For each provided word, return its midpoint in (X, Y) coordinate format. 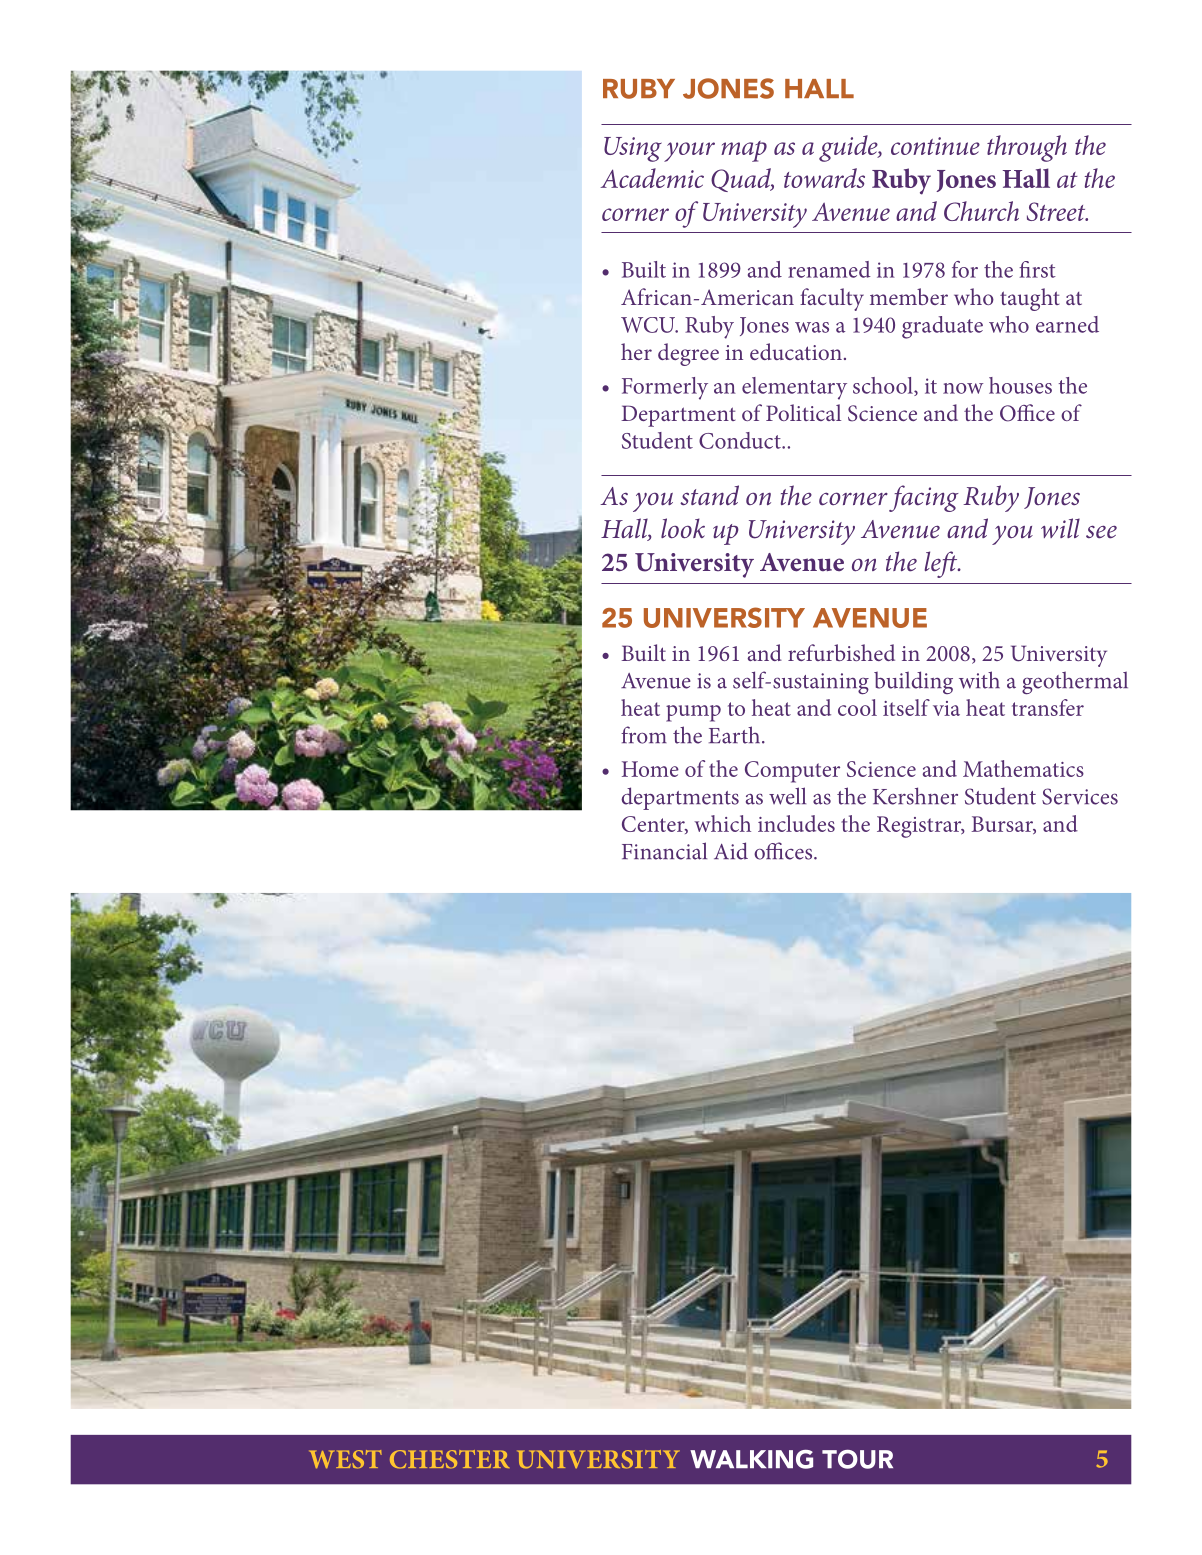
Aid (731, 851)
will (1060, 528)
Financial (664, 851)
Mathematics (1023, 768)
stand (709, 495)
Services (1080, 796)
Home (650, 769)
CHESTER (449, 1459)
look (683, 528)
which (722, 823)
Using (633, 149)
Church (981, 211)
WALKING (751, 1459)
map (744, 151)
